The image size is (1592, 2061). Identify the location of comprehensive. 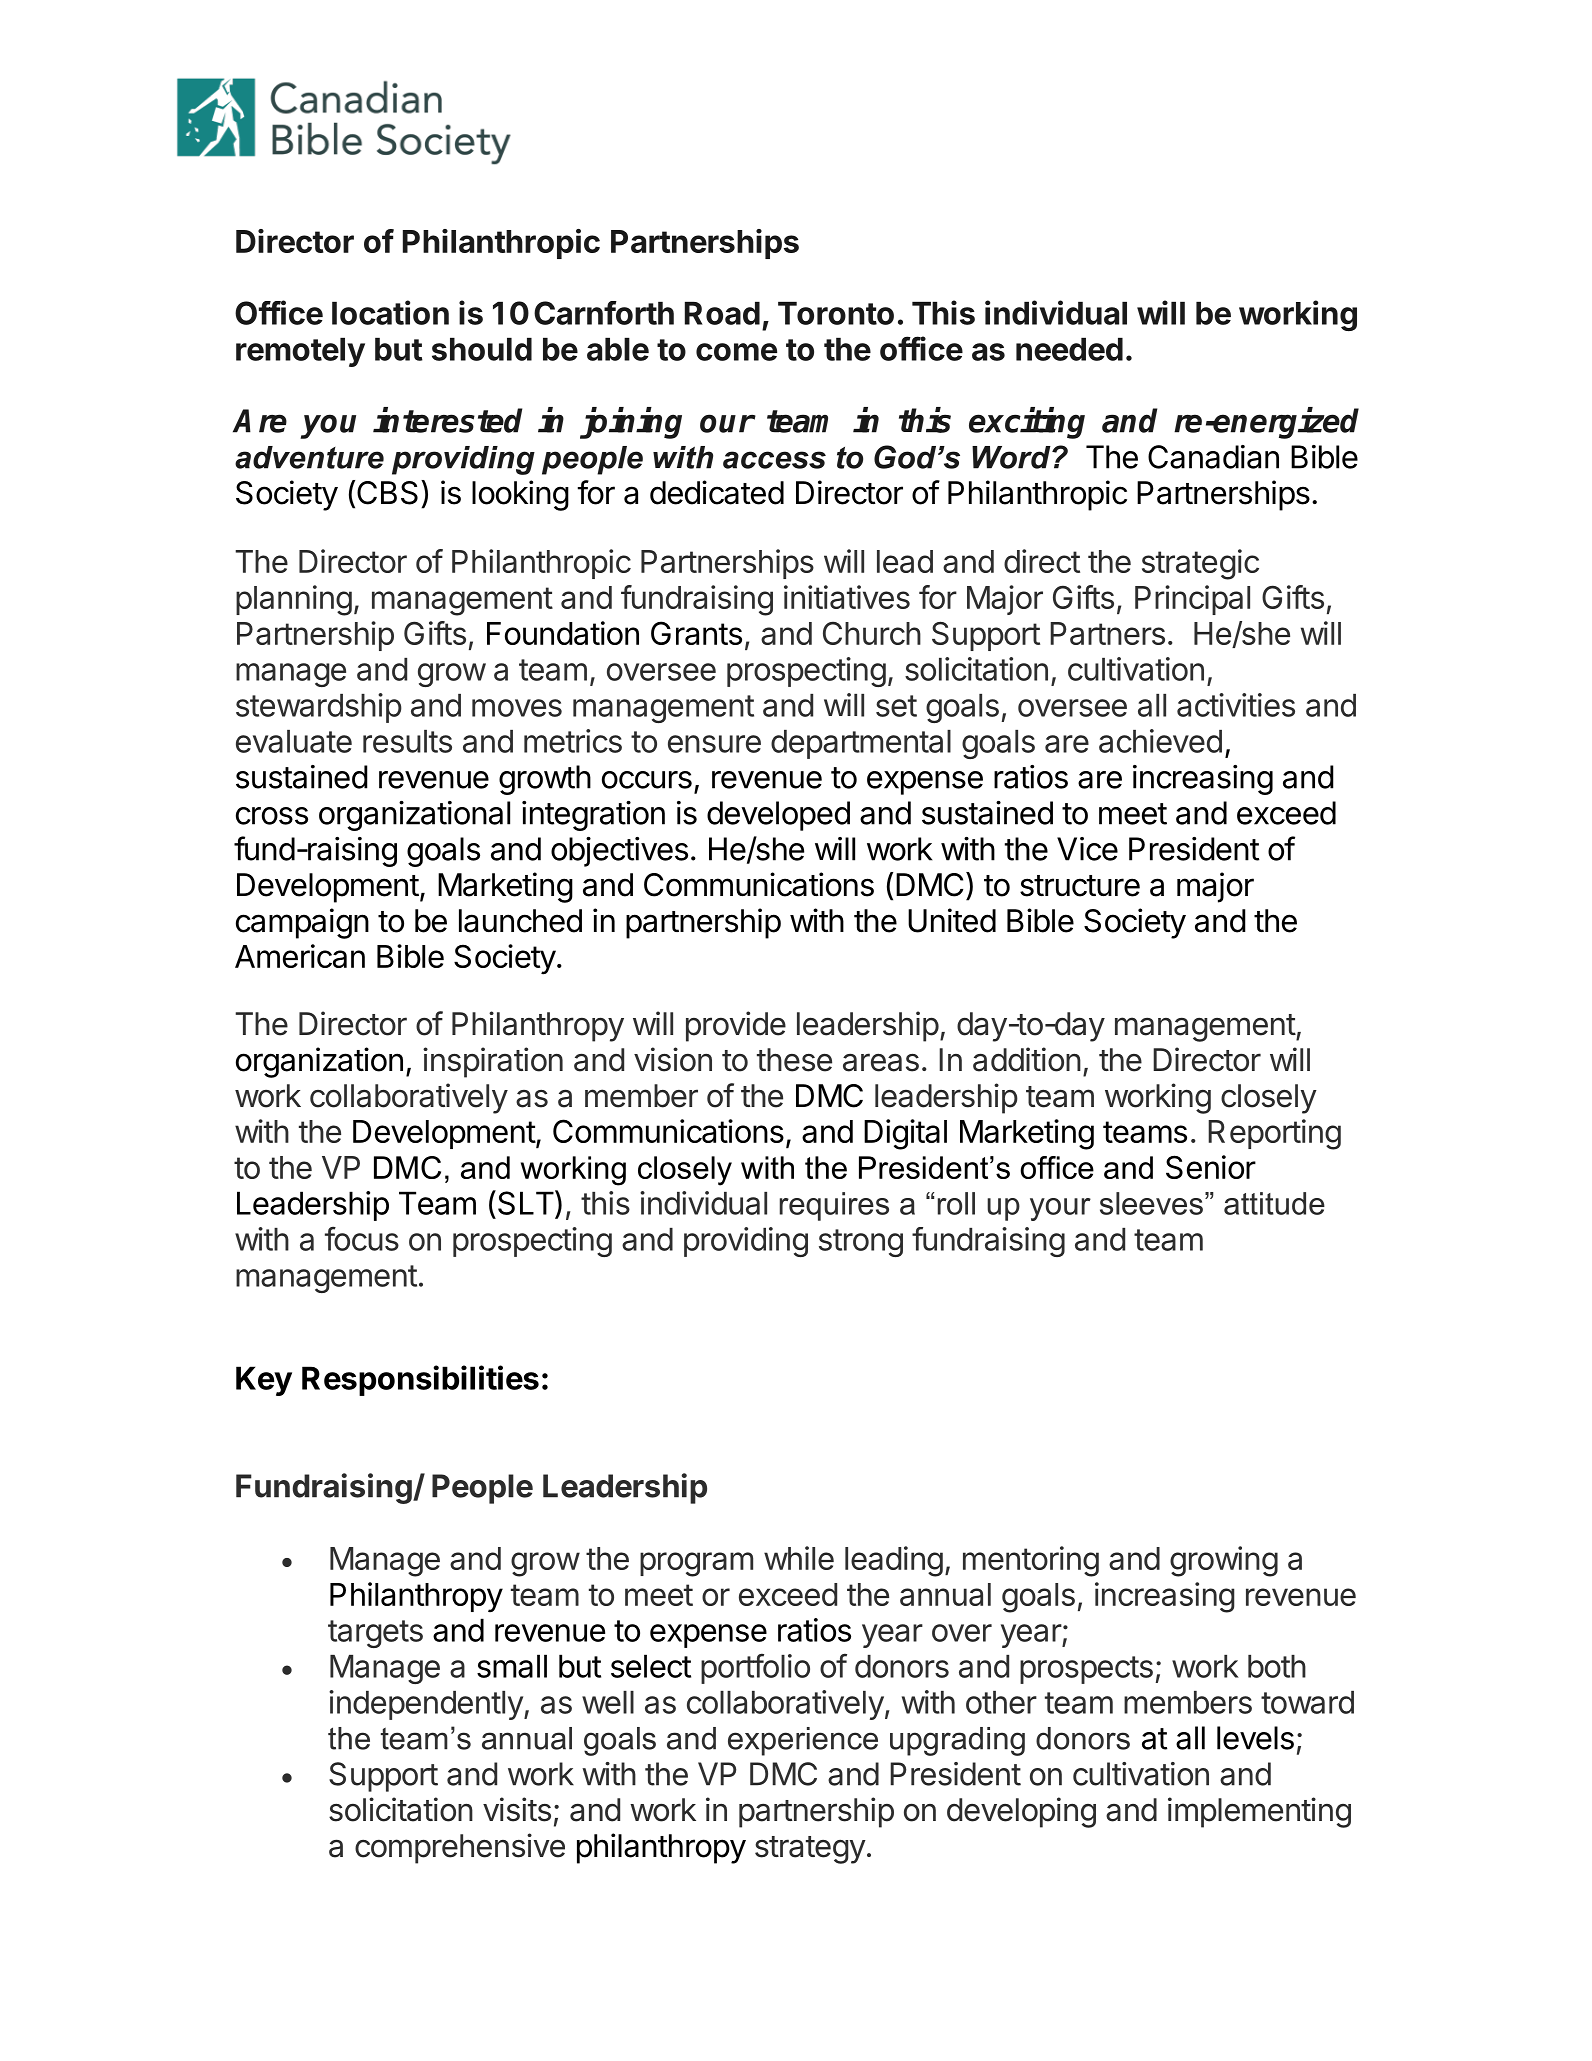
(460, 1848).
